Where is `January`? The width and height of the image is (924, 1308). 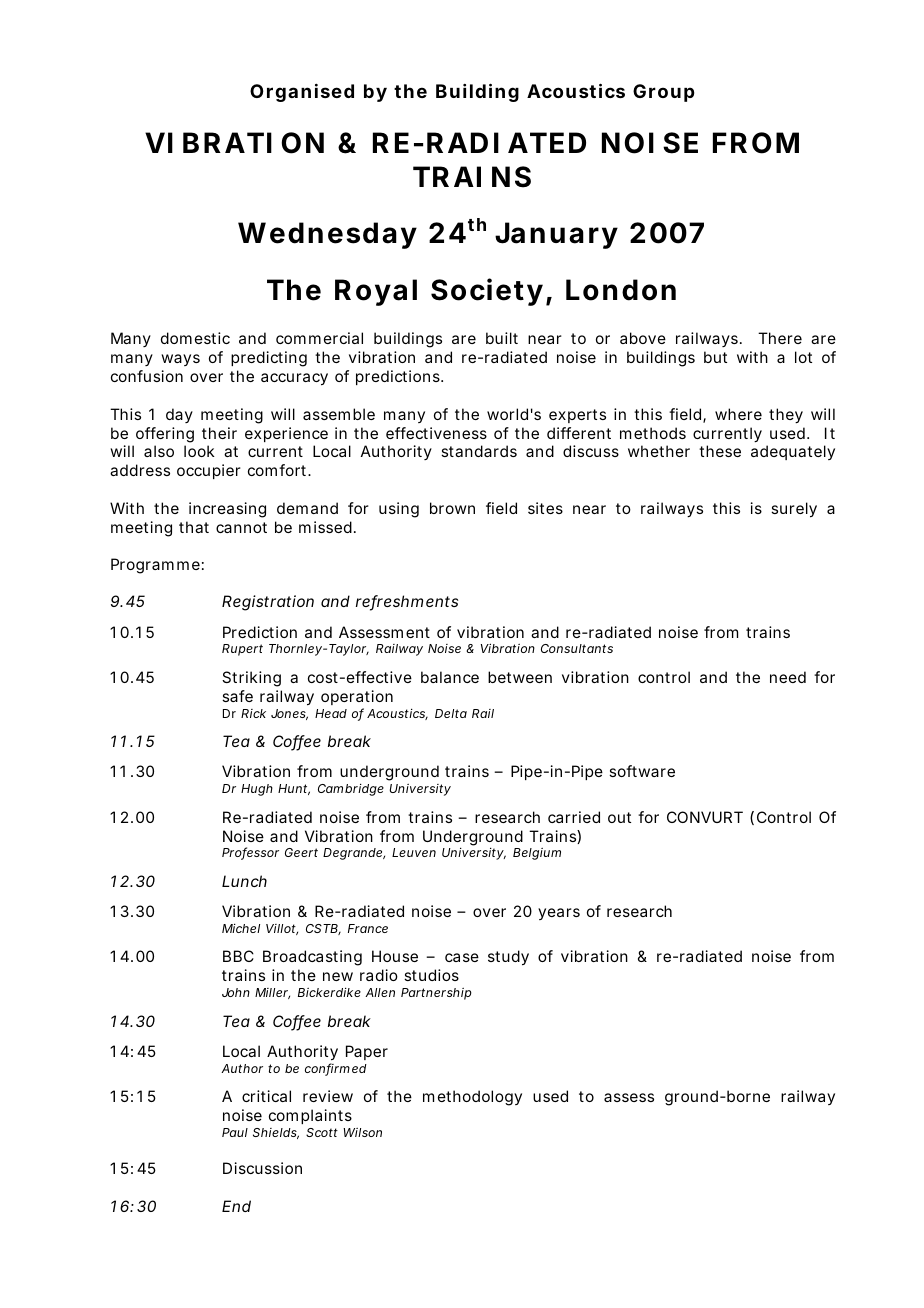
January is located at coordinates (556, 235).
